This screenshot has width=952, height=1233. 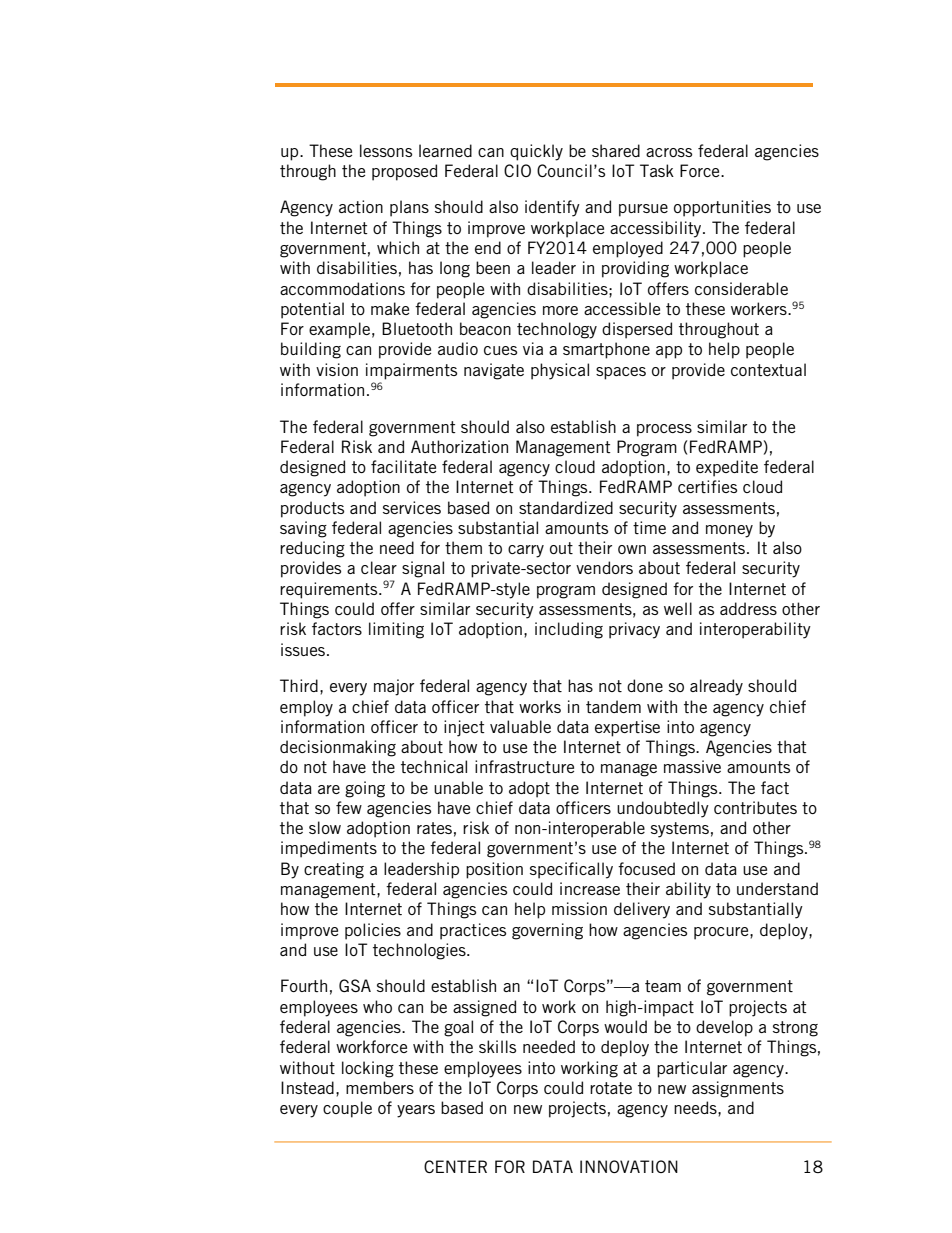 What do you see at coordinates (569, 630) in the screenshot?
I see `including` at bounding box center [569, 630].
